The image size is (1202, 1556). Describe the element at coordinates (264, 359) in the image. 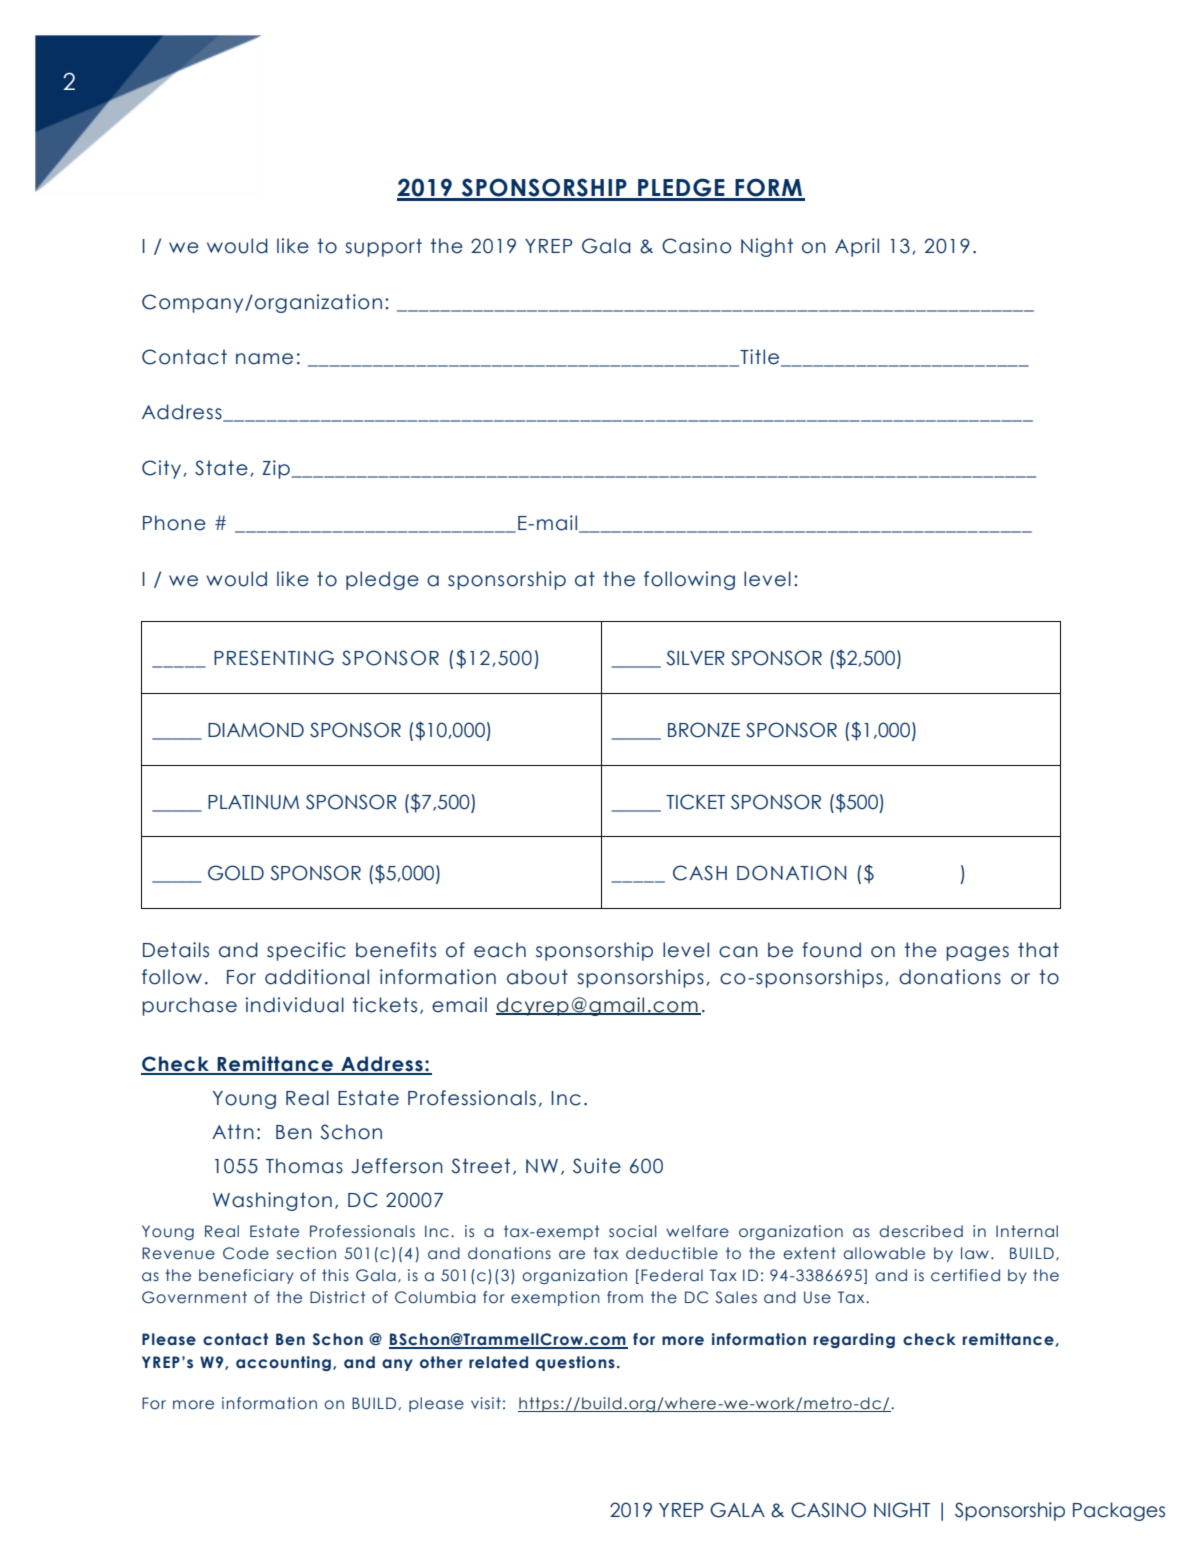

I see `name` at that location.
